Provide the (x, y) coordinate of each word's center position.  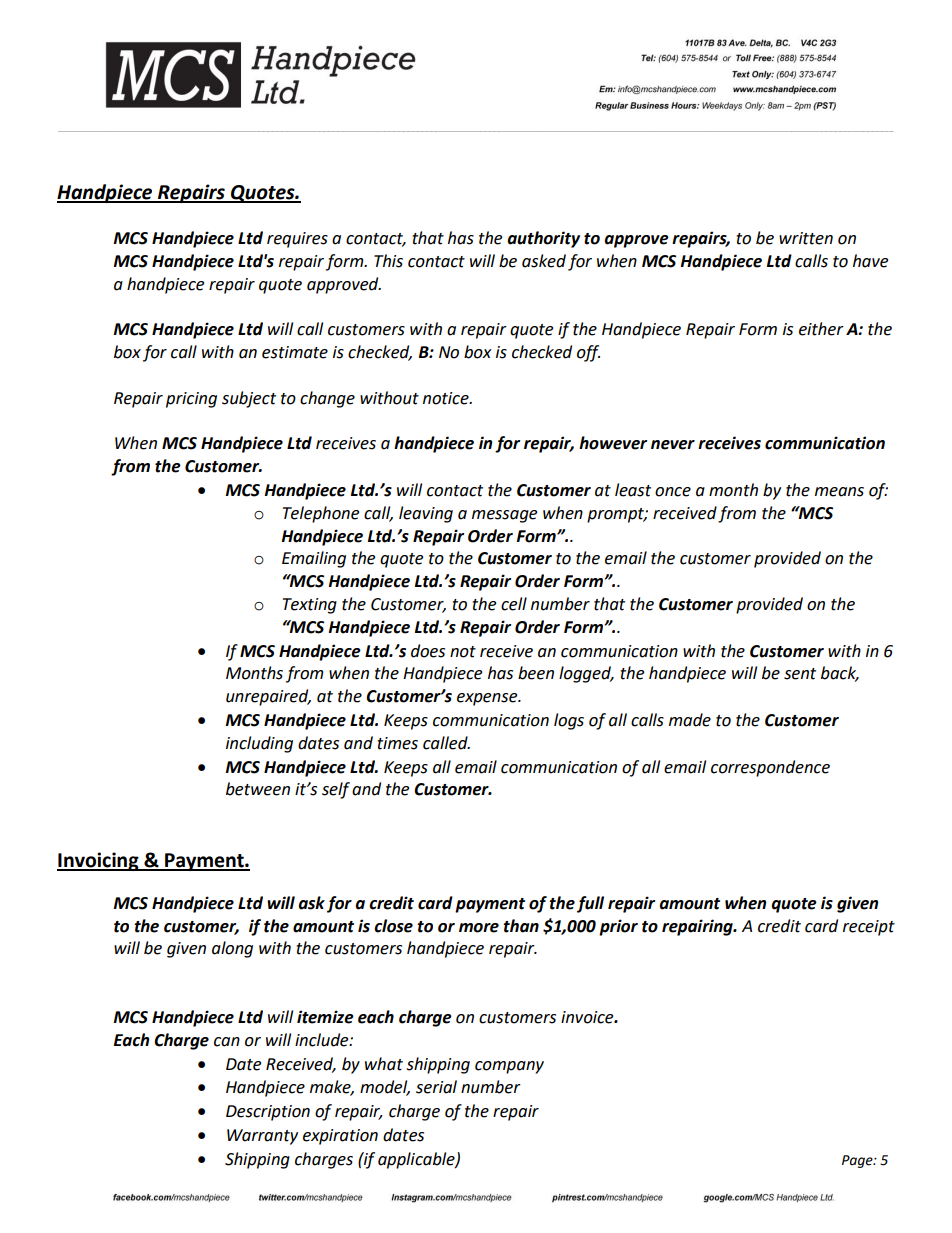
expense (488, 699)
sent (800, 674)
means (839, 492)
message (504, 516)
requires (297, 240)
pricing (191, 400)
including (259, 744)
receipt (869, 928)
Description (268, 1113)
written (806, 238)
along (232, 949)
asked (544, 261)
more (479, 928)
